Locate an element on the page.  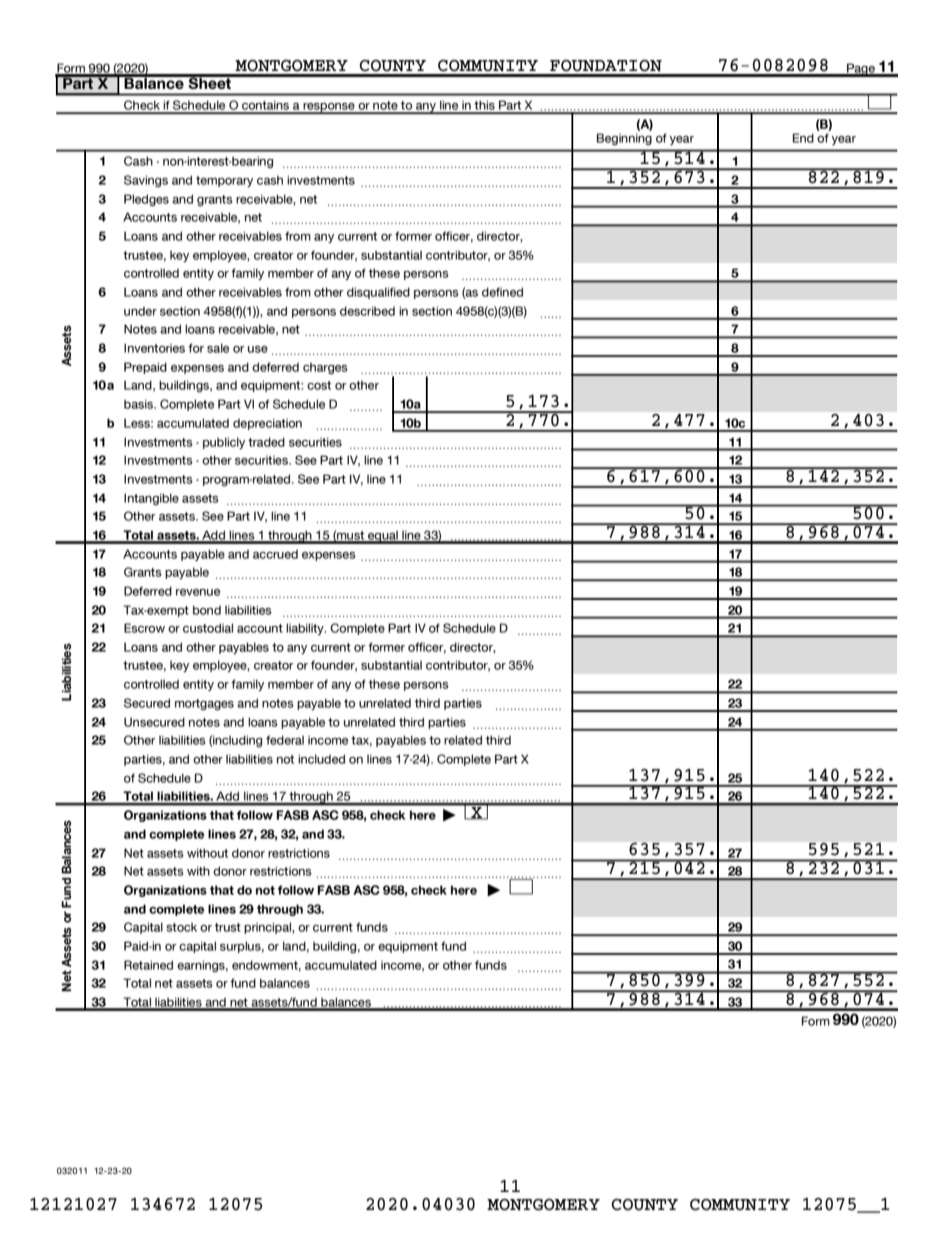
Intangible is located at coordinates (151, 499).
